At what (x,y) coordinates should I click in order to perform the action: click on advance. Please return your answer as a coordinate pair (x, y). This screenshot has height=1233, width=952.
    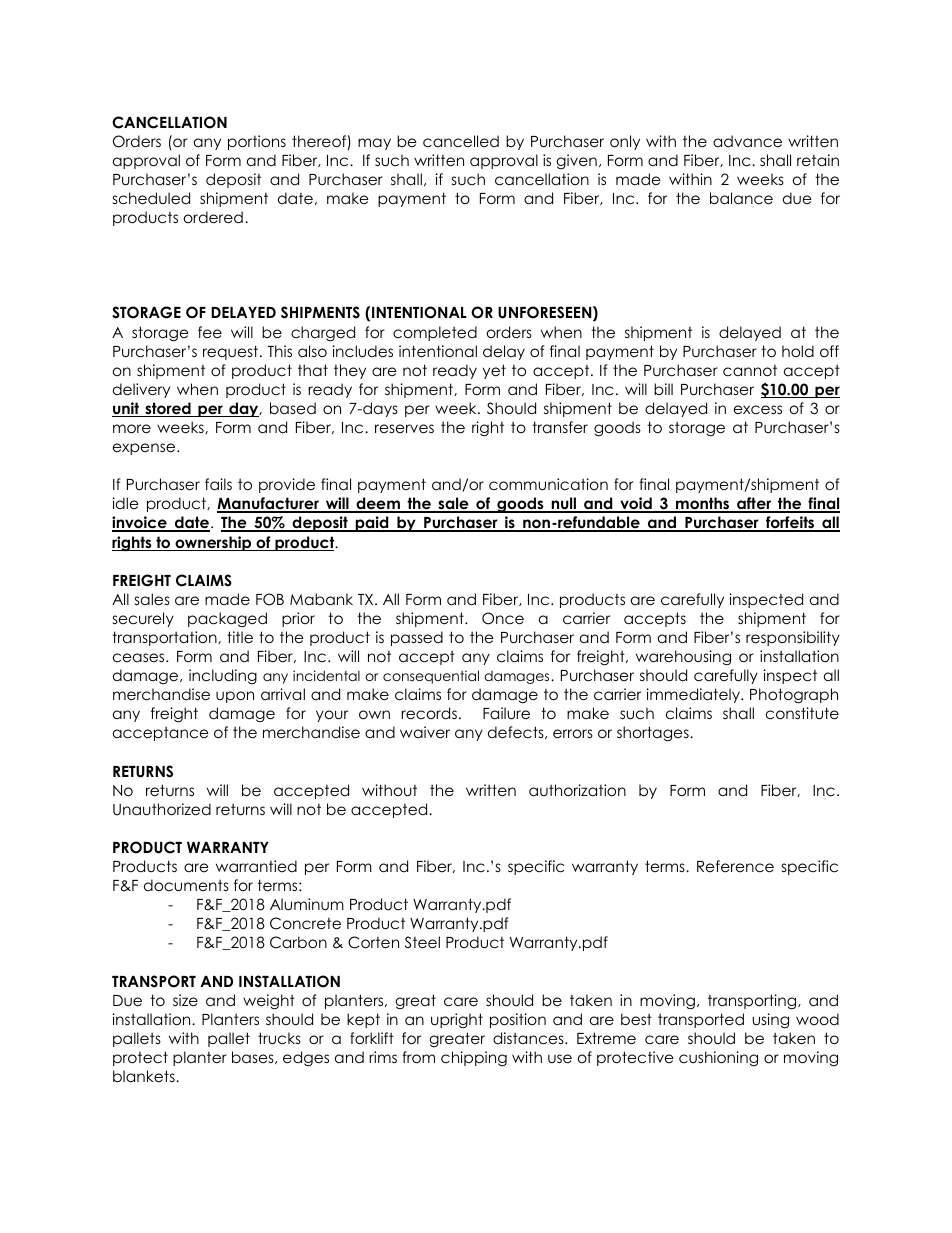
    Looking at the image, I should click on (747, 141).
